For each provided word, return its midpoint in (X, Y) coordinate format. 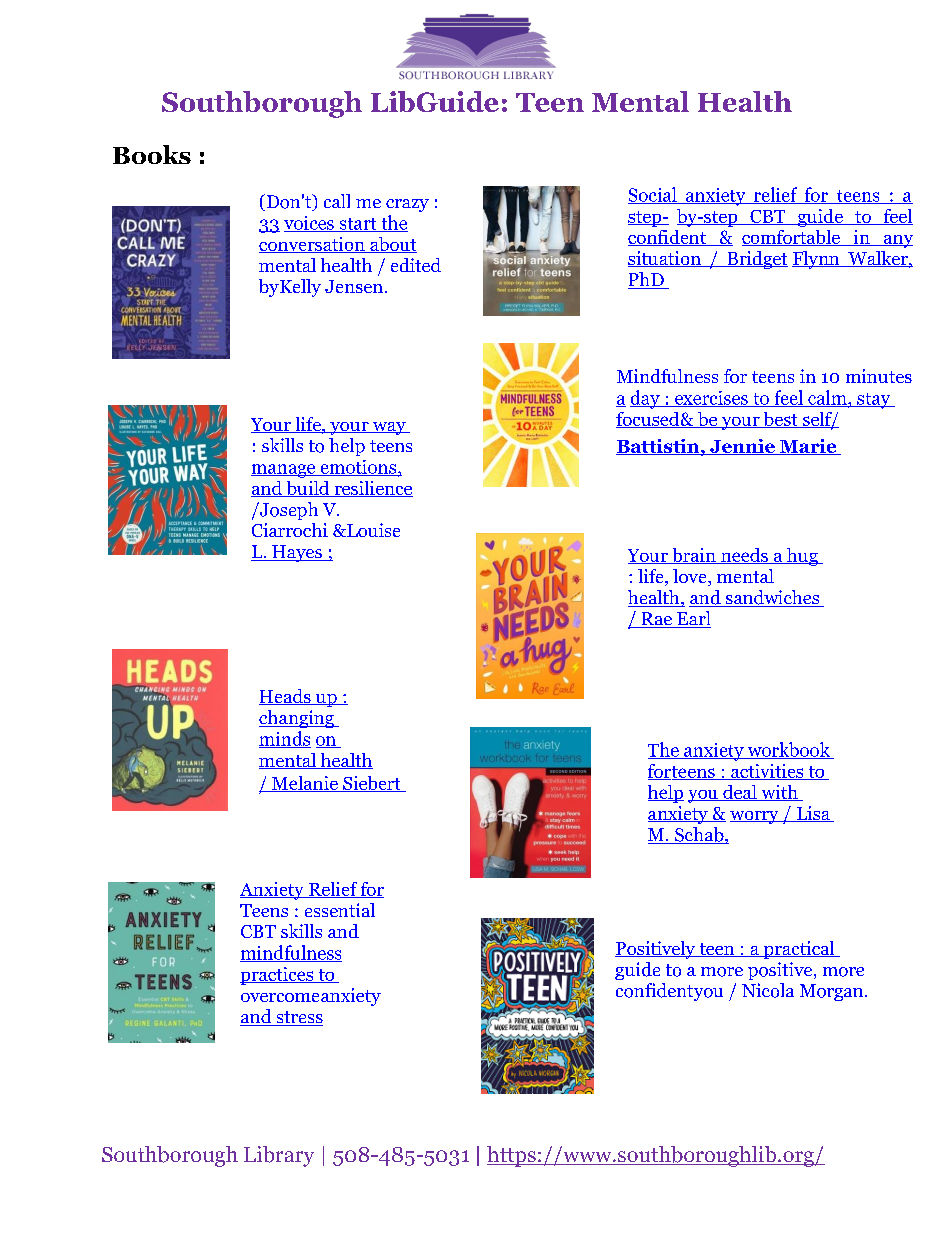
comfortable (792, 238)
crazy (407, 205)
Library (279, 1156)
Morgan (833, 992)
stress (298, 1018)
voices (310, 224)
